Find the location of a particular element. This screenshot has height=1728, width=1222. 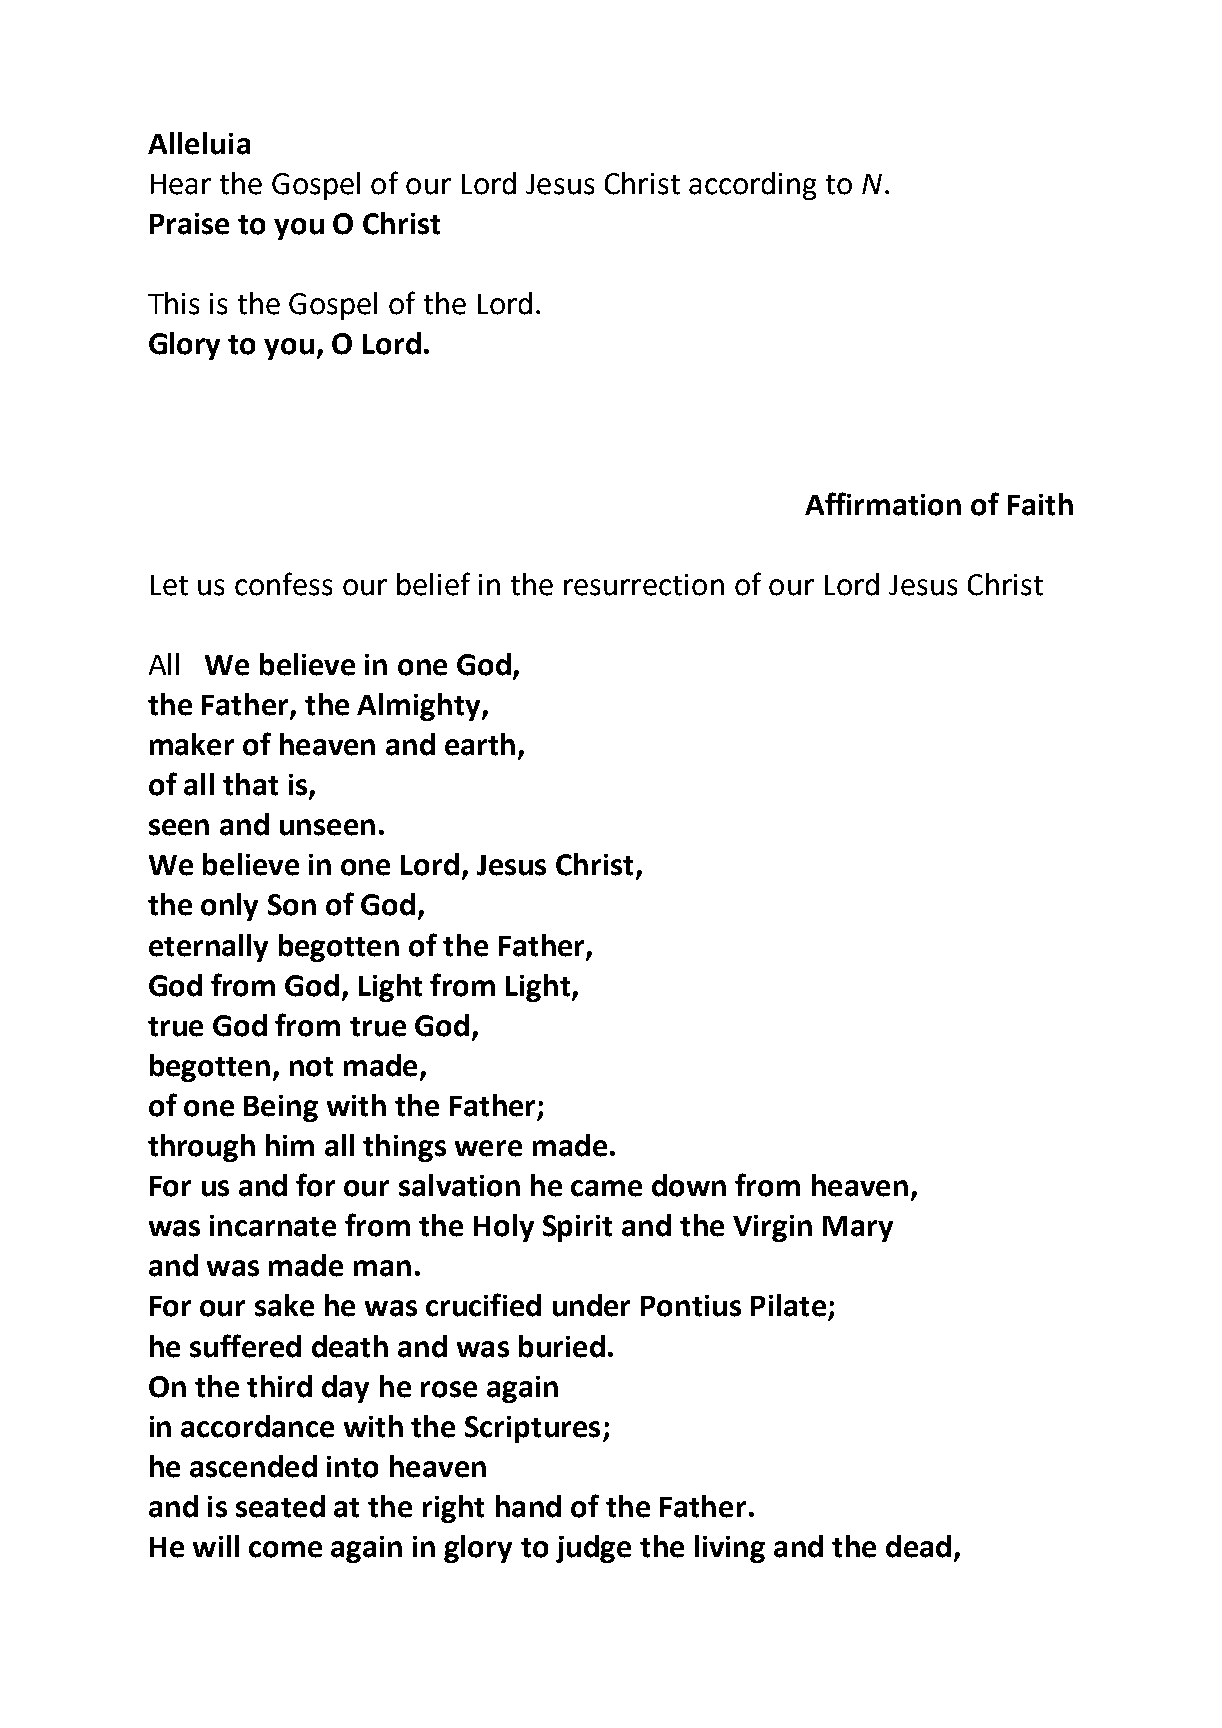

earth is located at coordinates (480, 744).
